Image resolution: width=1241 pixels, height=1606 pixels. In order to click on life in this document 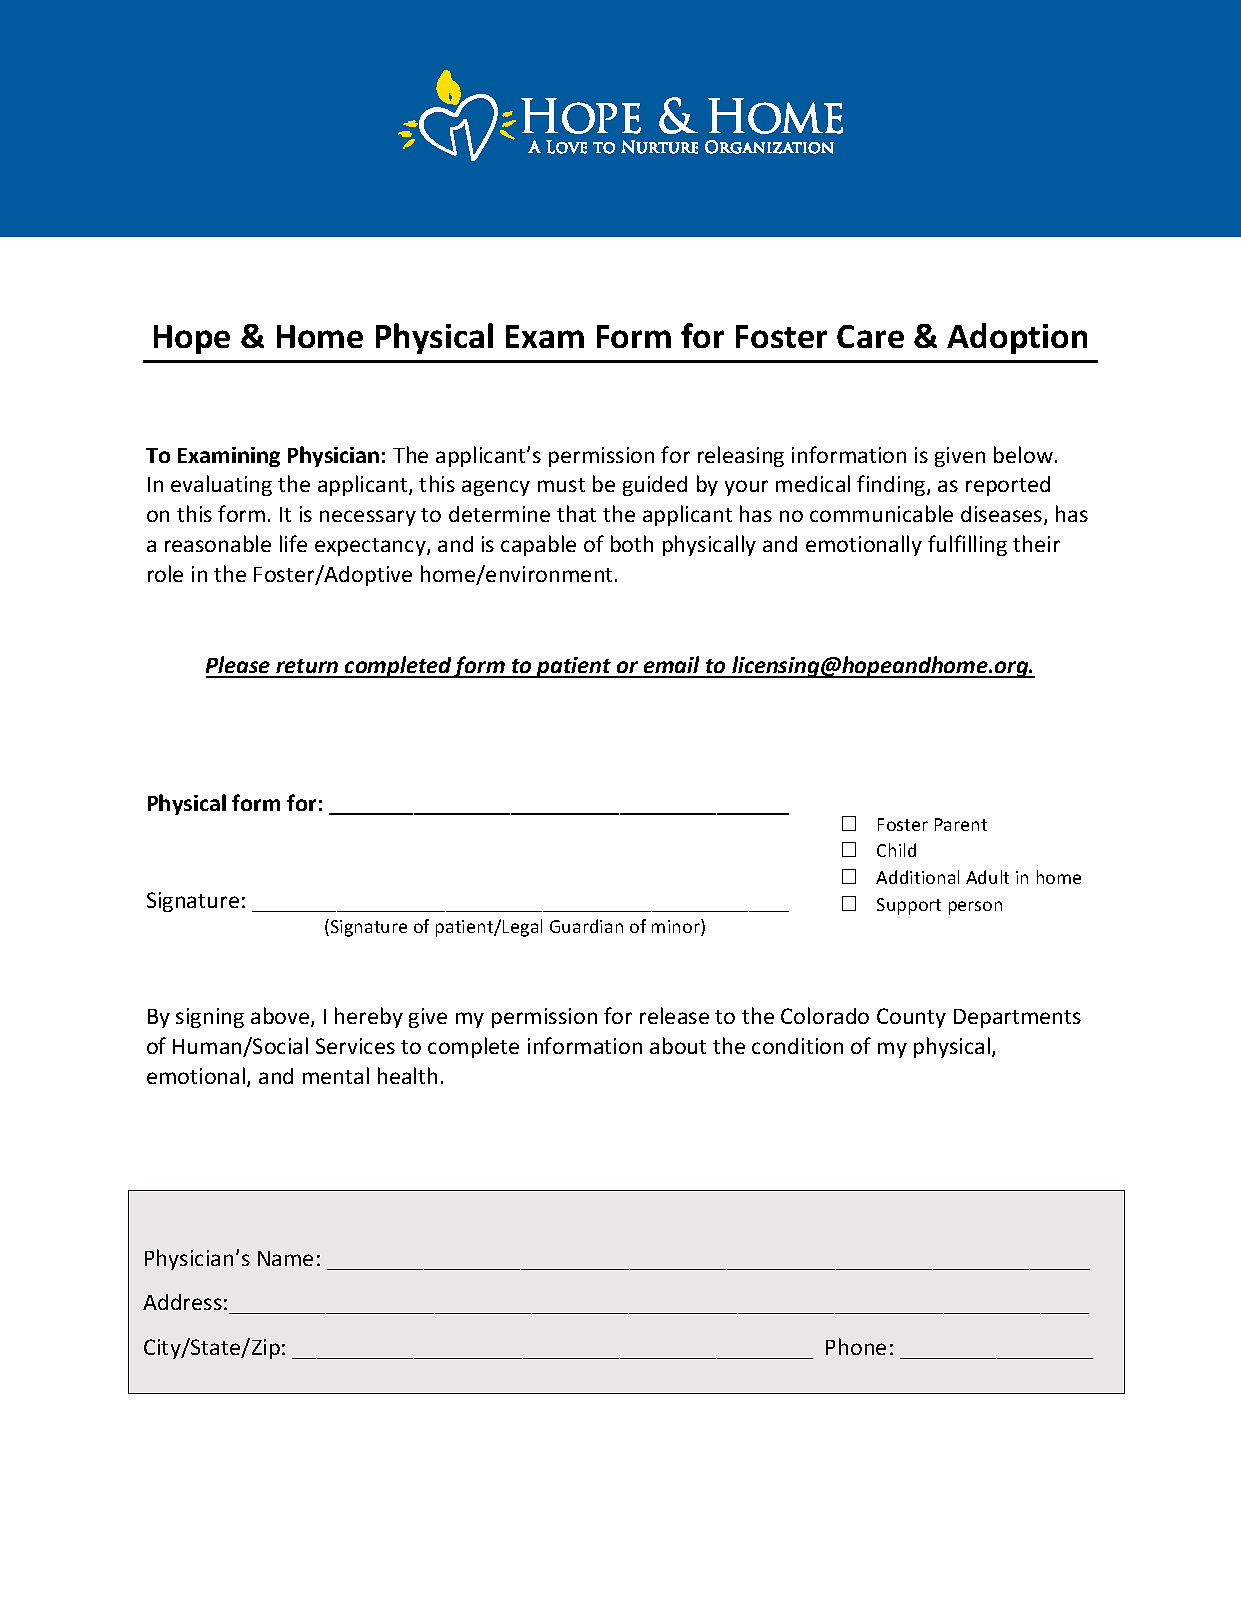, I will do `click(293, 543)`.
